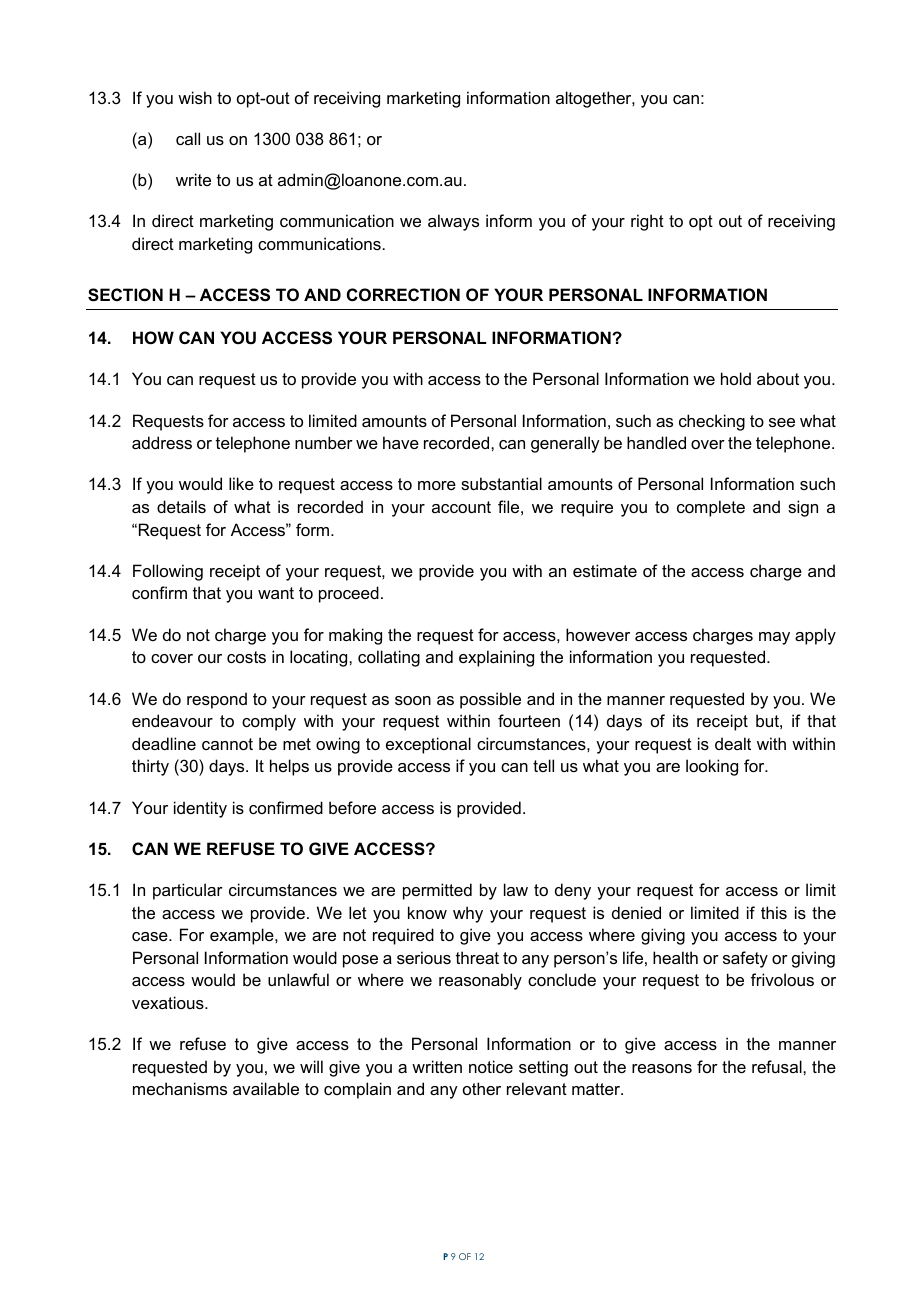 Image resolution: width=924 pixels, height=1308 pixels. I want to click on CORRECTION, so click(403, 294).
